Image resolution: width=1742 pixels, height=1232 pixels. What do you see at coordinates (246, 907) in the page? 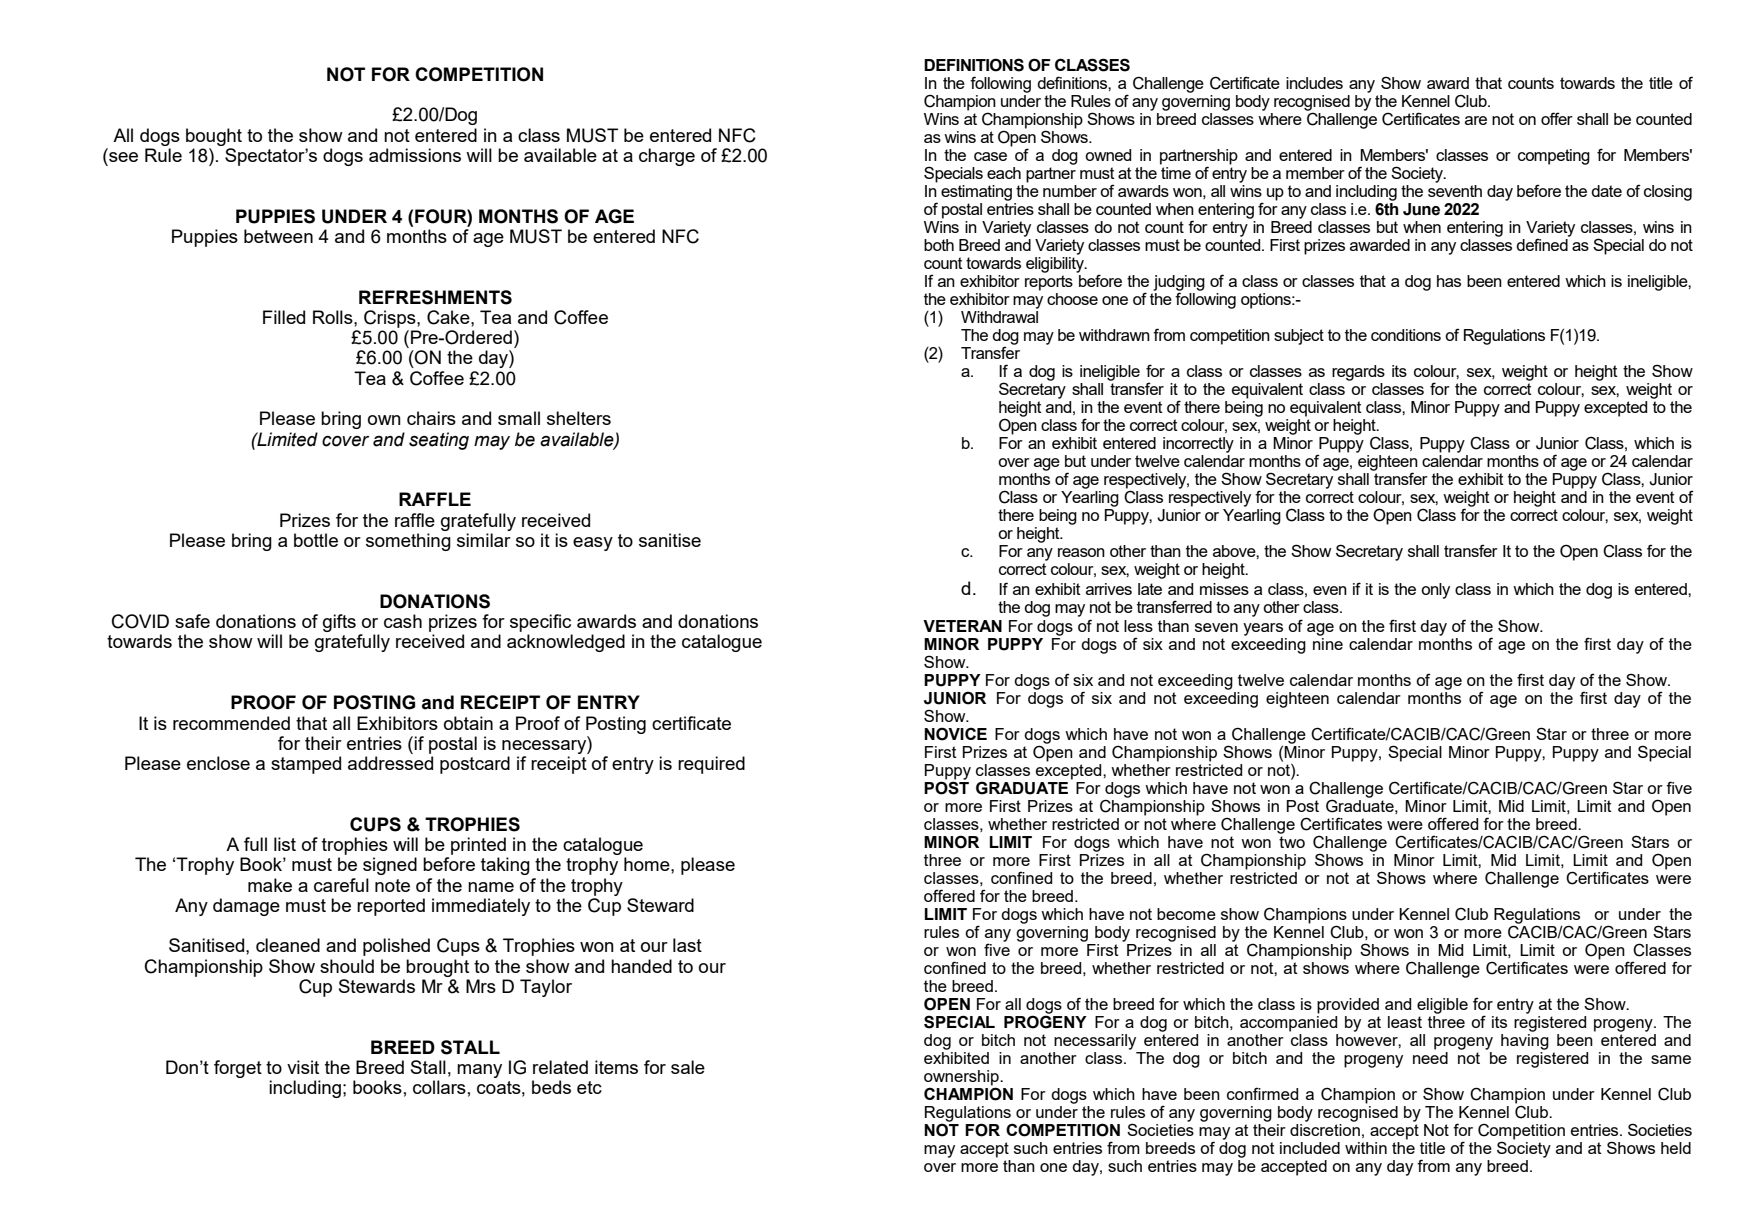
I see `damage` at bounding box center [246, 907].
